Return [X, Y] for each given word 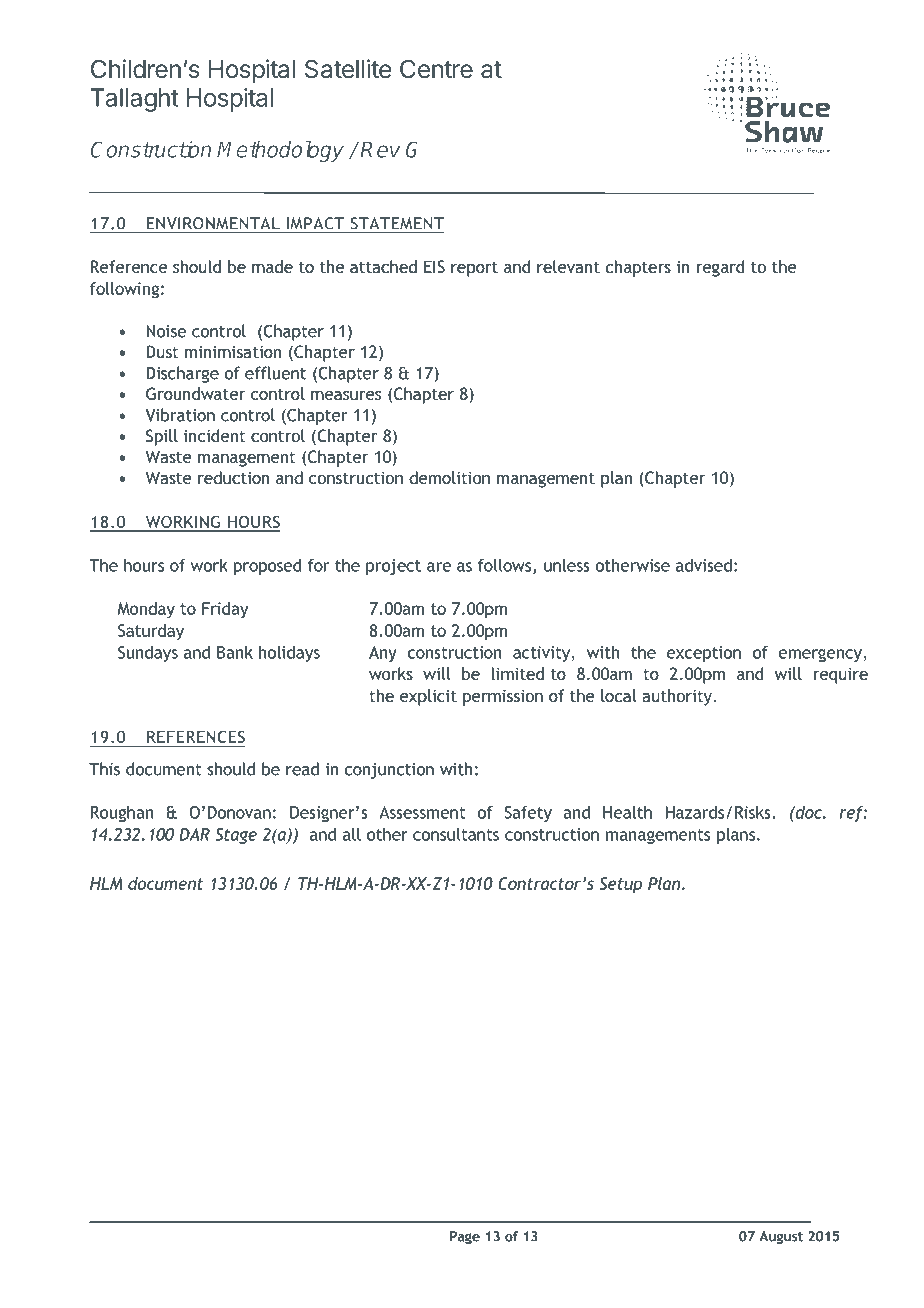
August [781, 1237]
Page [465, 1237]
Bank [235, 652]
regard [720, 268]
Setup [621, 885]
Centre [436, 69]
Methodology [280, 151]
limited [517, 673]
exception [704, 654]
